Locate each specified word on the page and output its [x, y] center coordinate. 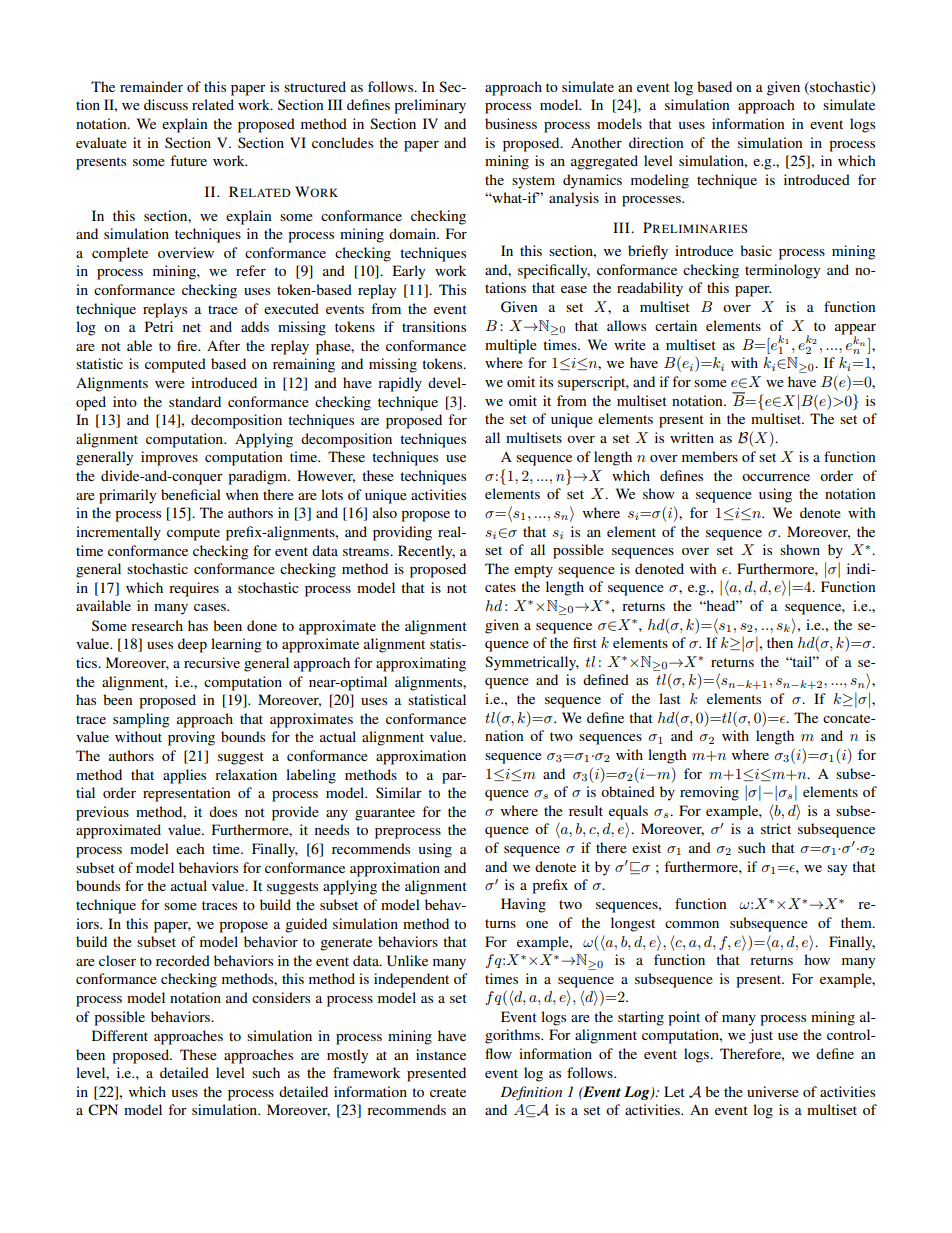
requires [194, 589]
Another [596, 142]
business [511, 123]
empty [533, 571]
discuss [166, 104]
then [780, 642]
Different [120, 1035]
